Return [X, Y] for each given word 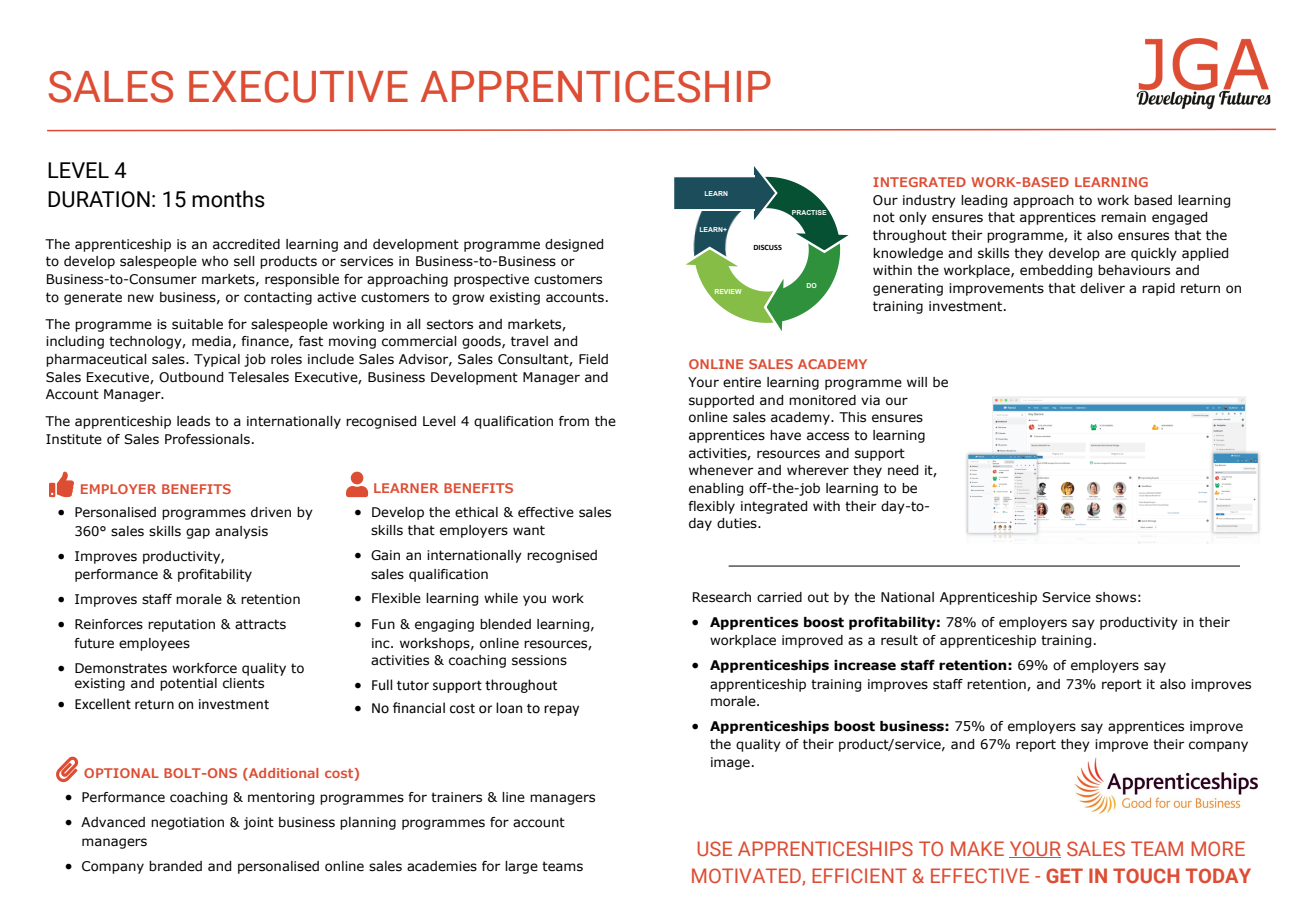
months [228, 199]
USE [714, 848]
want [529, 530]
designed [574, 245]
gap [198, 533]
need [903, 470]
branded [175, 866]
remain [1123, 217]
